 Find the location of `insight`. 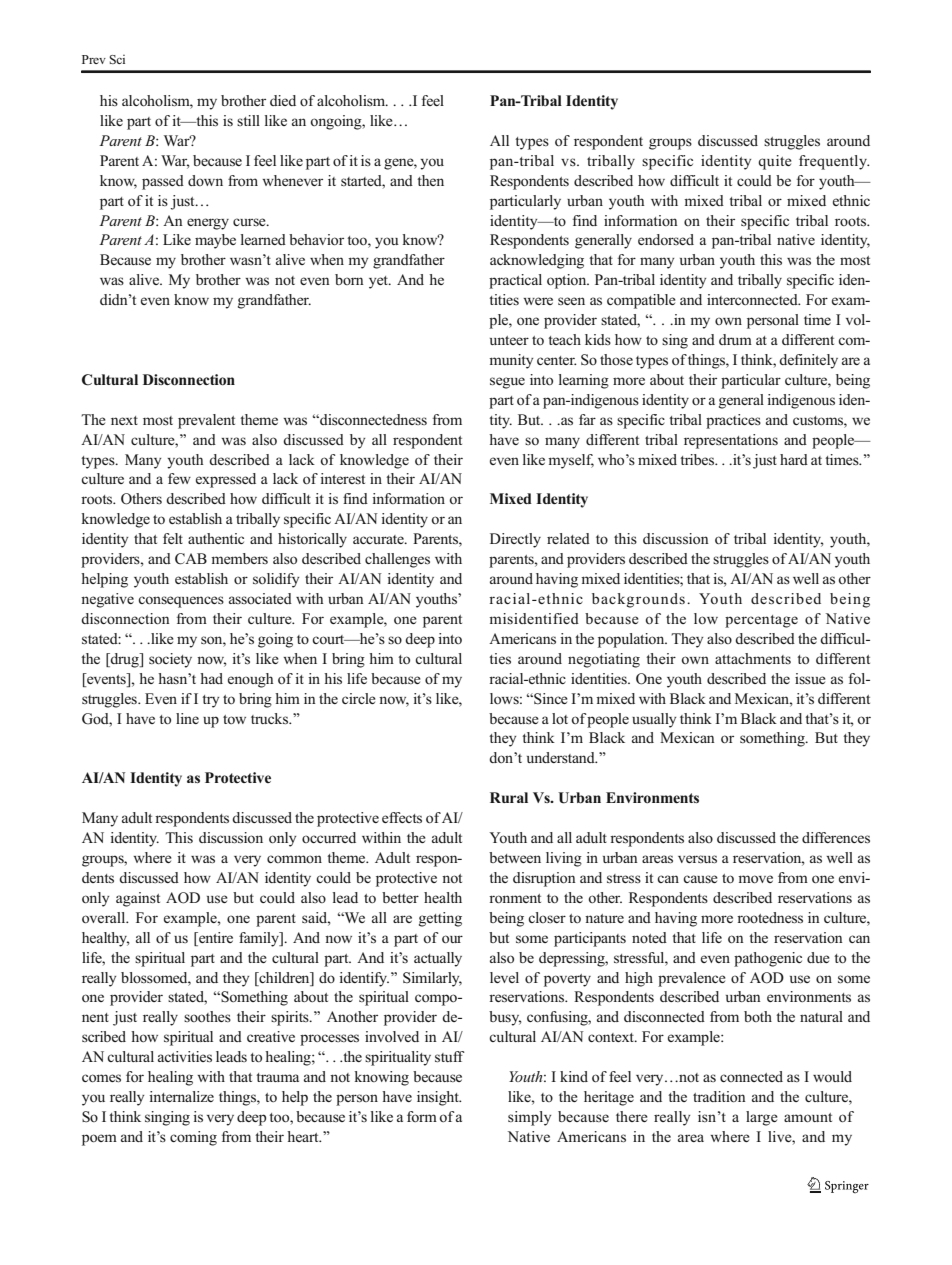

insight is located at coordinates (439, 1098).
